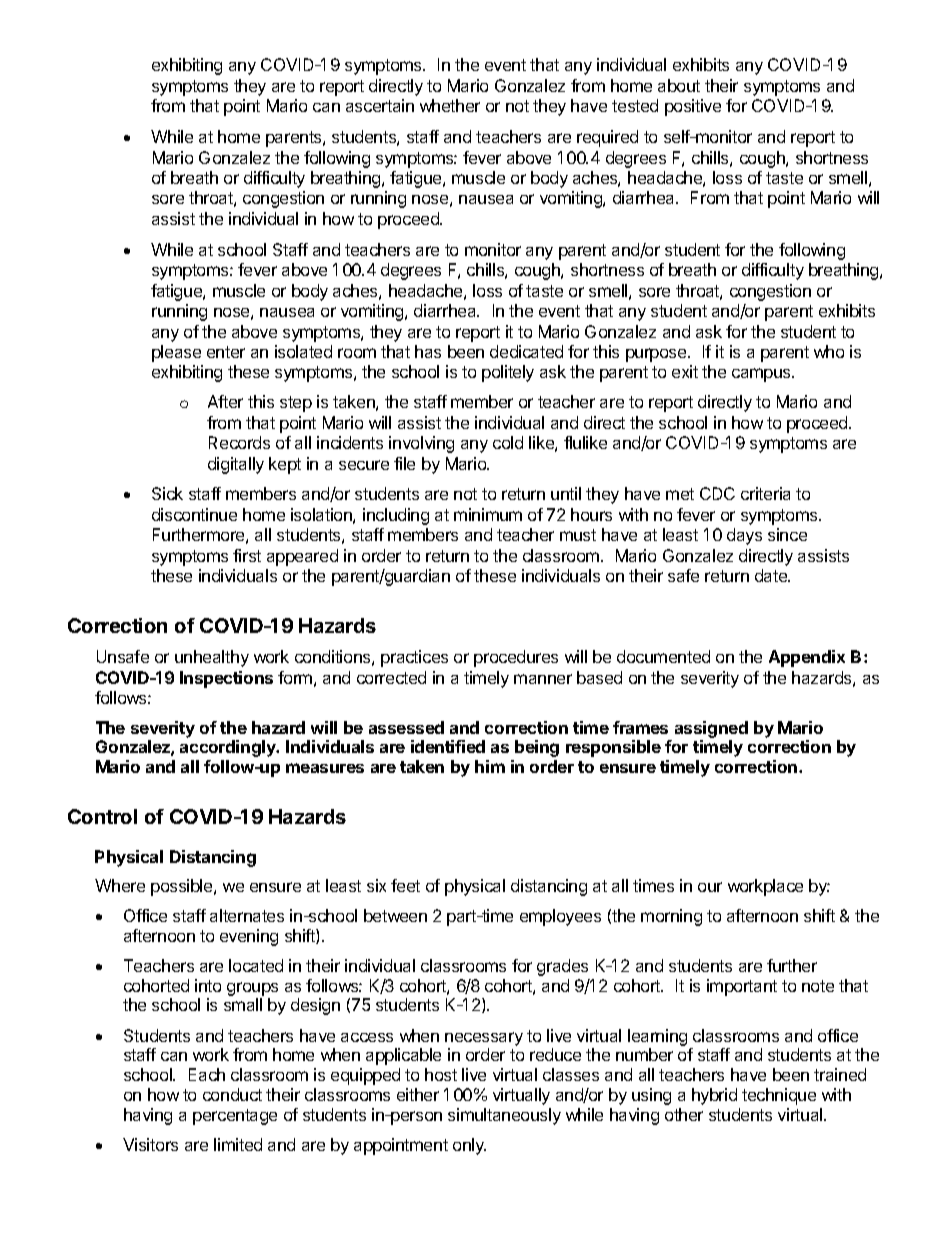 This screenshot has height=1233, width=952. Describe the element at coordinates (711, 729) in the screenshot. I see `assigned` at that location.
